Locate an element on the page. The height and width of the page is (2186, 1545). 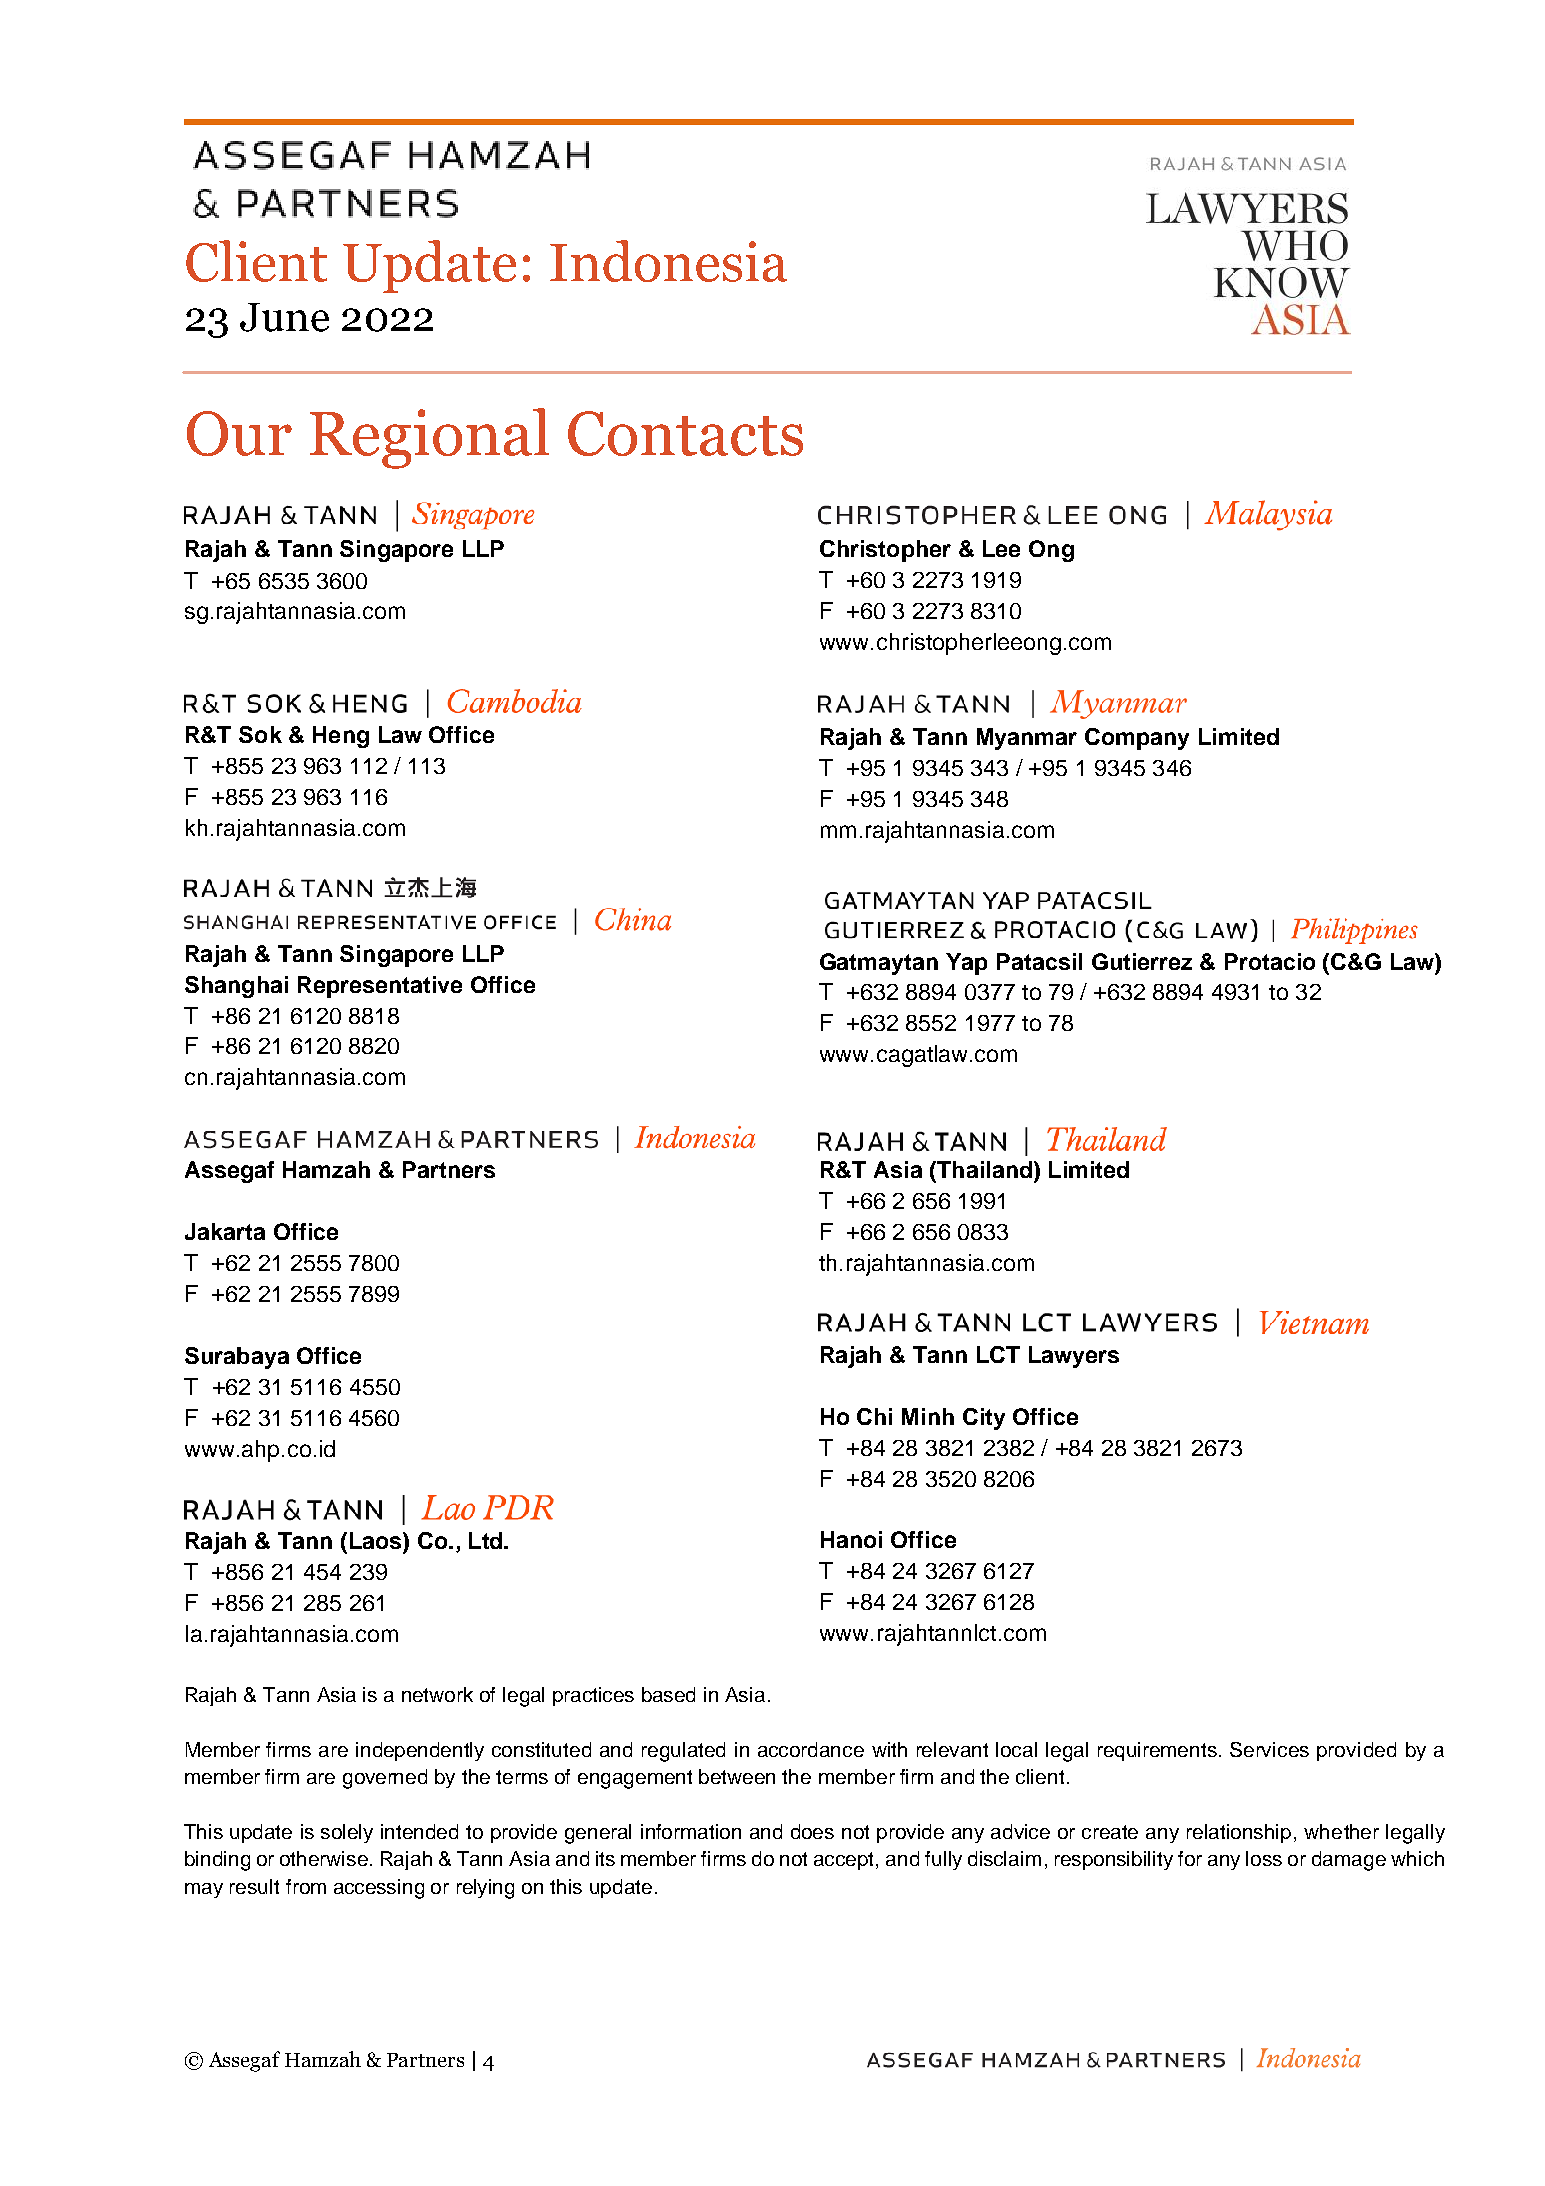
solely is located at coordinates (347, 1833).
